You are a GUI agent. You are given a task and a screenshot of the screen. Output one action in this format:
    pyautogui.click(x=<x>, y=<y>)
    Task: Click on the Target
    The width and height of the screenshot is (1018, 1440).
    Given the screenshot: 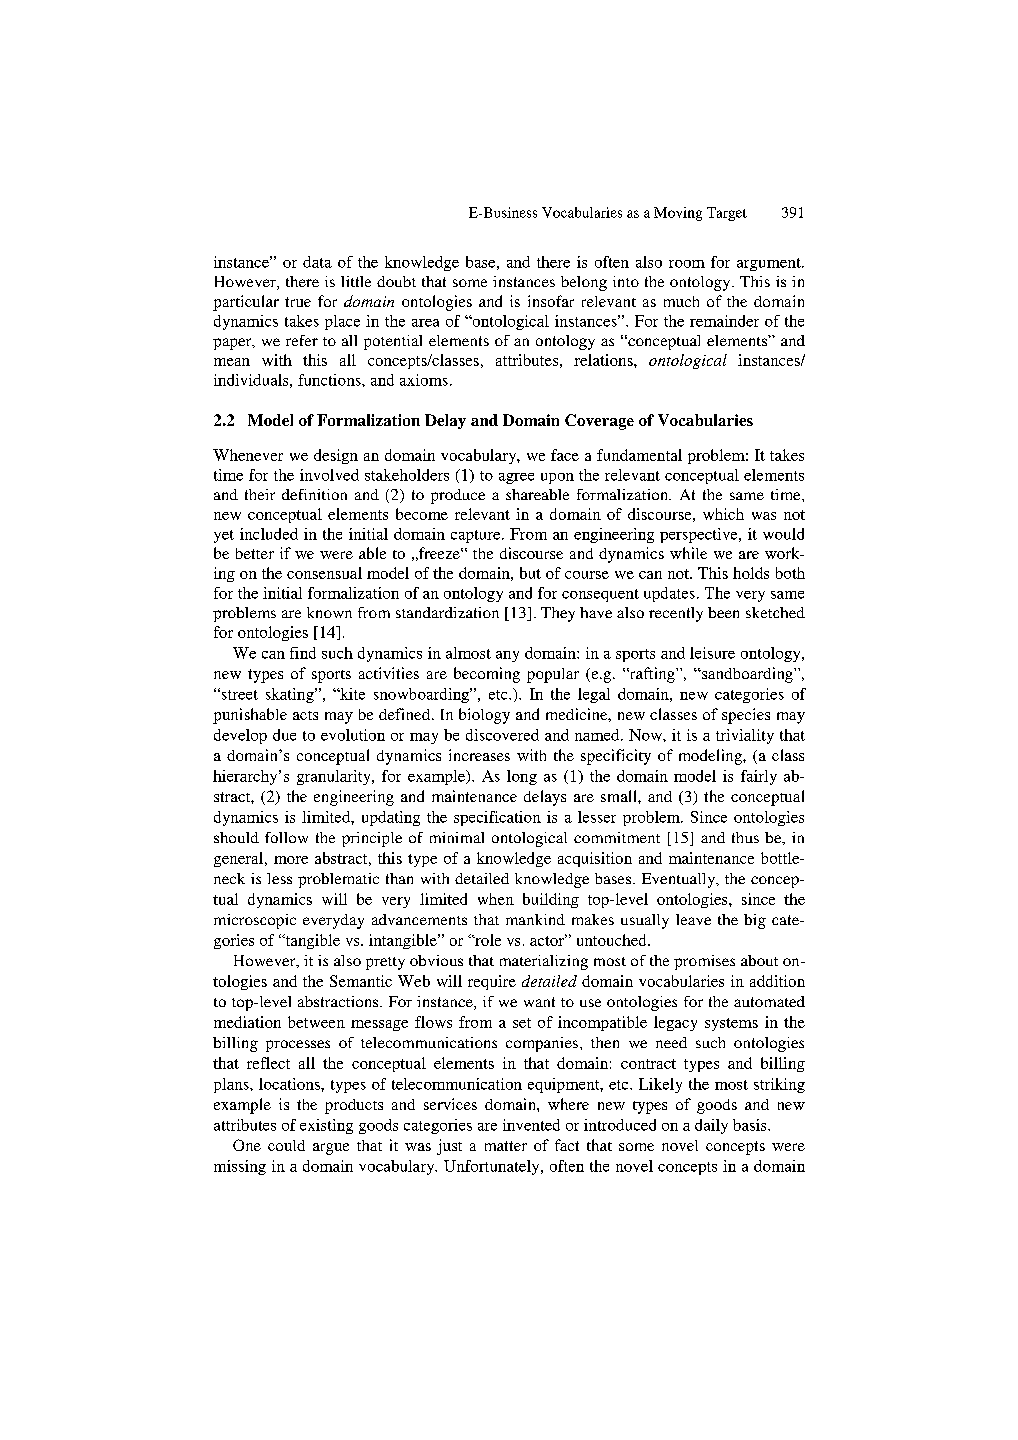 What is the action you would take?
    pyautogui.click(x=727, y=214)
